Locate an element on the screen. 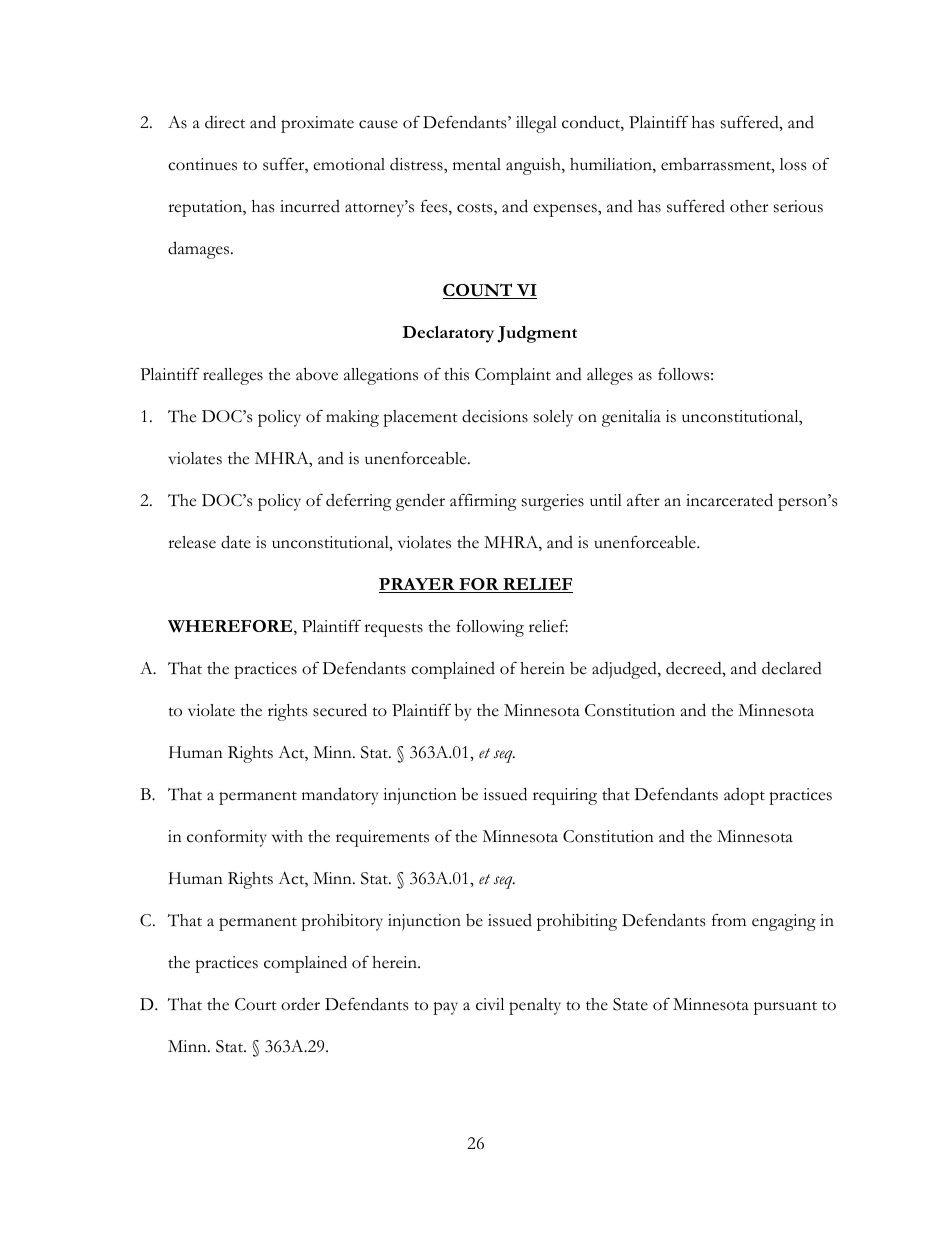 Image resolution: width=952 pixels, height=1233 pixels. direct is located at coordinates (225, 122).
